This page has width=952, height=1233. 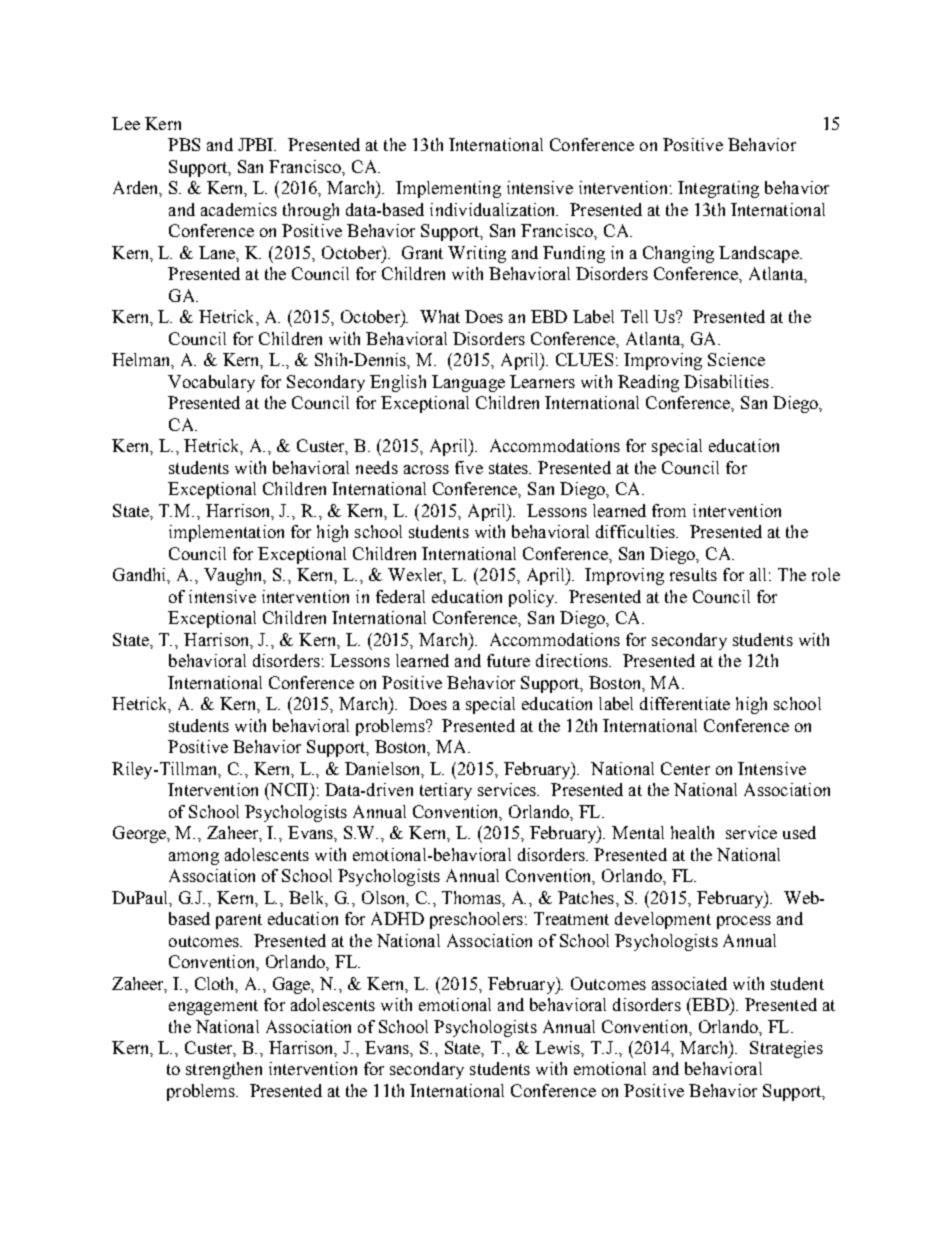 What do you see at coordinates (469, 467) in the page?
I see `five` at bounding box center [469, 467].
